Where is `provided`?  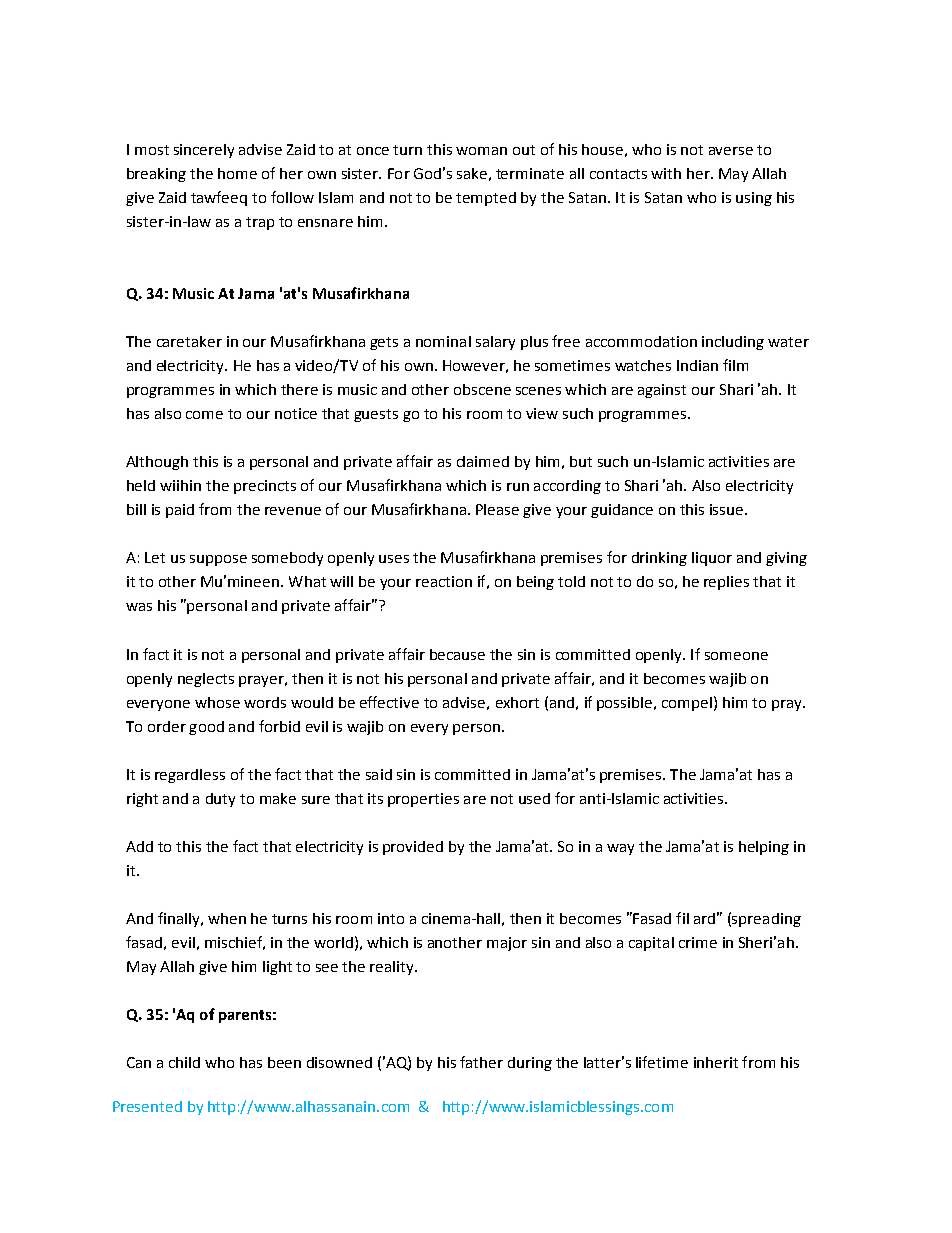 provided is located at coordinates (413, 848).
